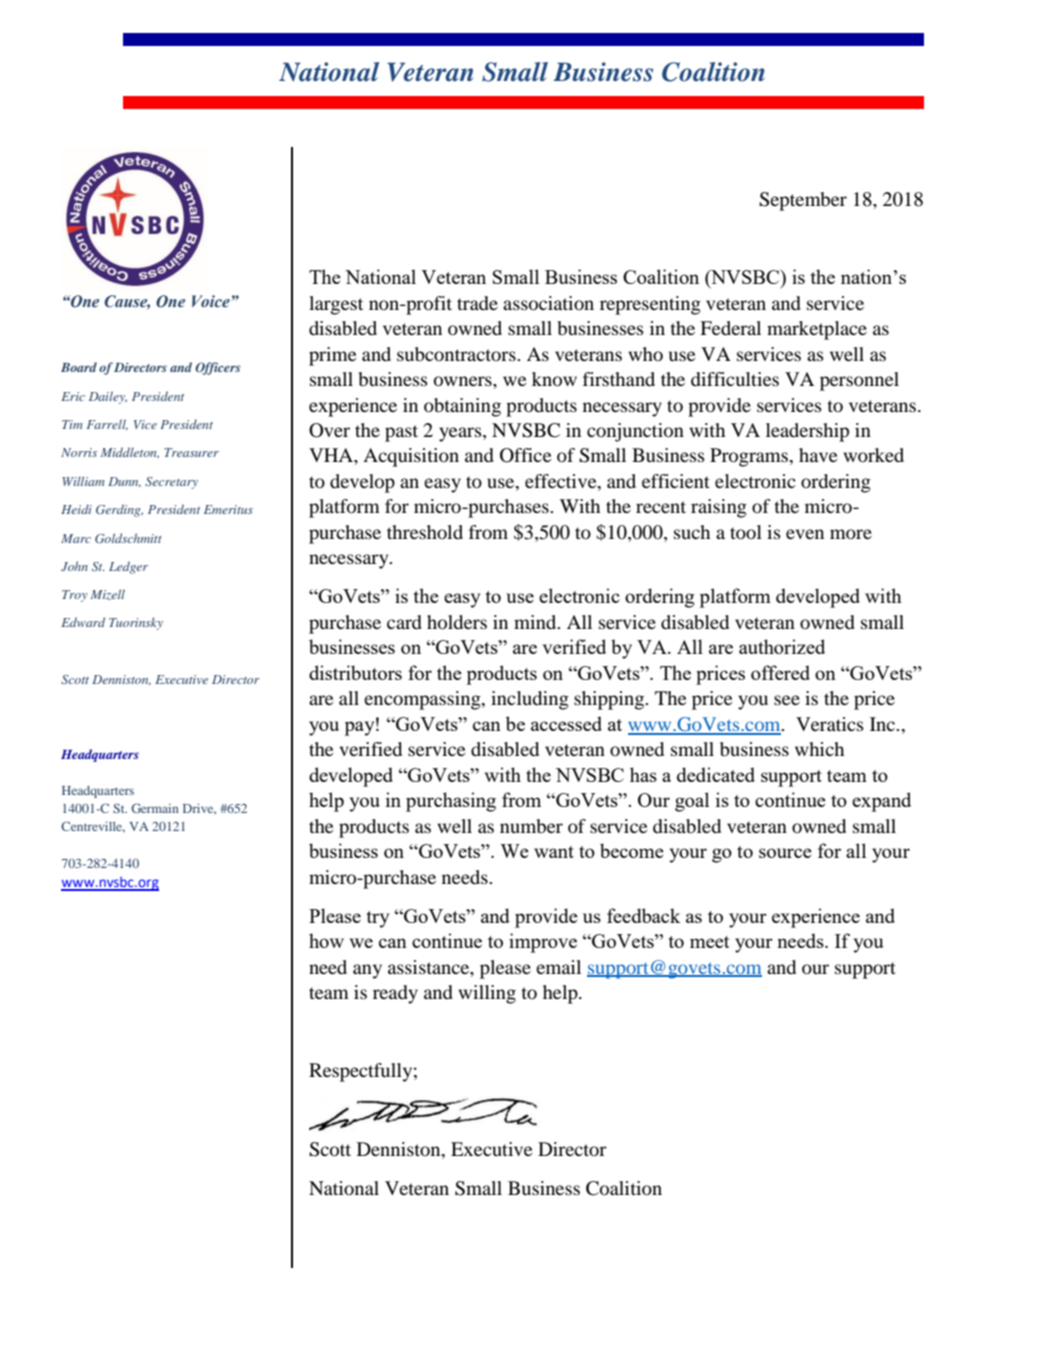  I want to click on how, so click(326, 940).
